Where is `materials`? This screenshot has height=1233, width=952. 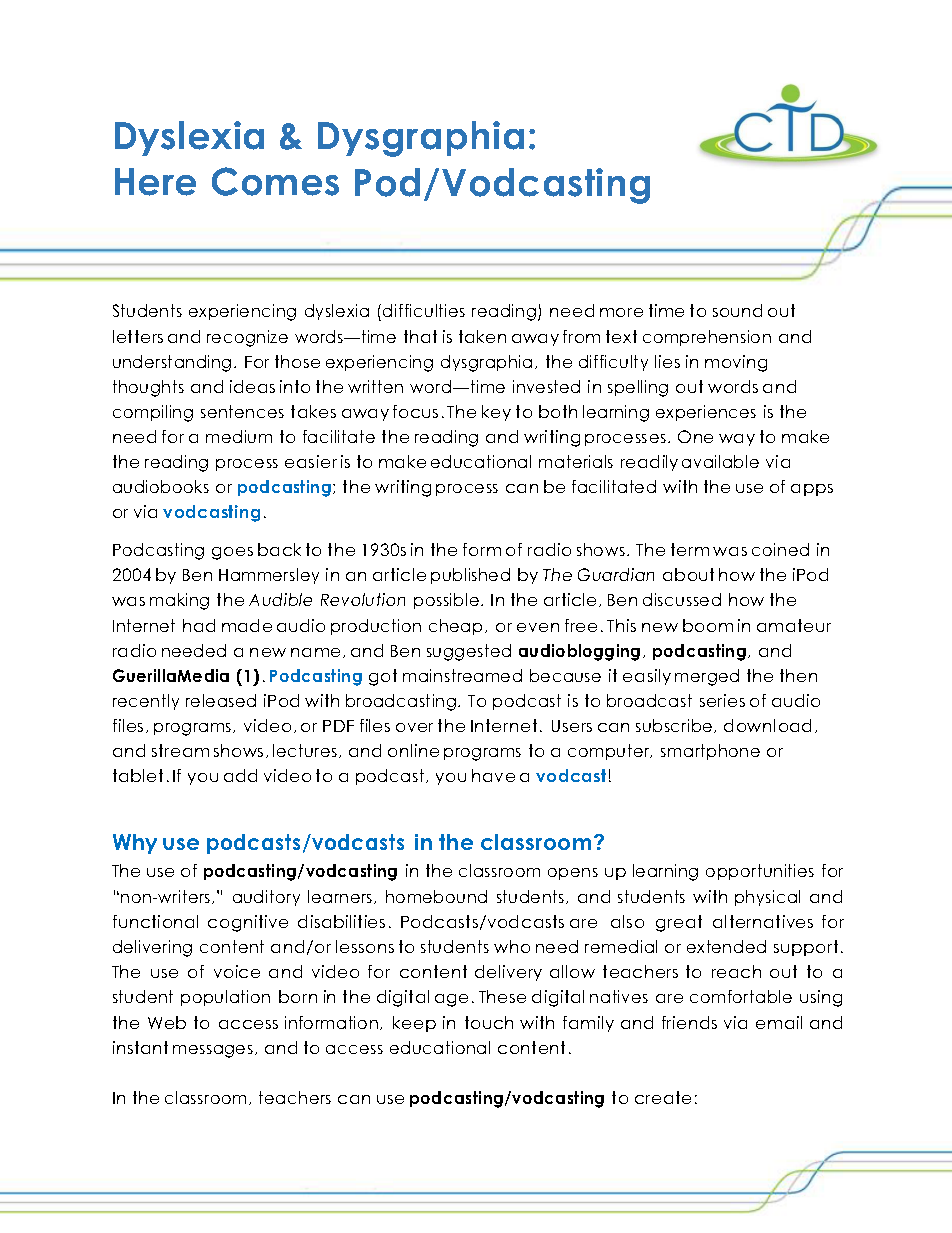 materials is located at coordinates (576, 461).
